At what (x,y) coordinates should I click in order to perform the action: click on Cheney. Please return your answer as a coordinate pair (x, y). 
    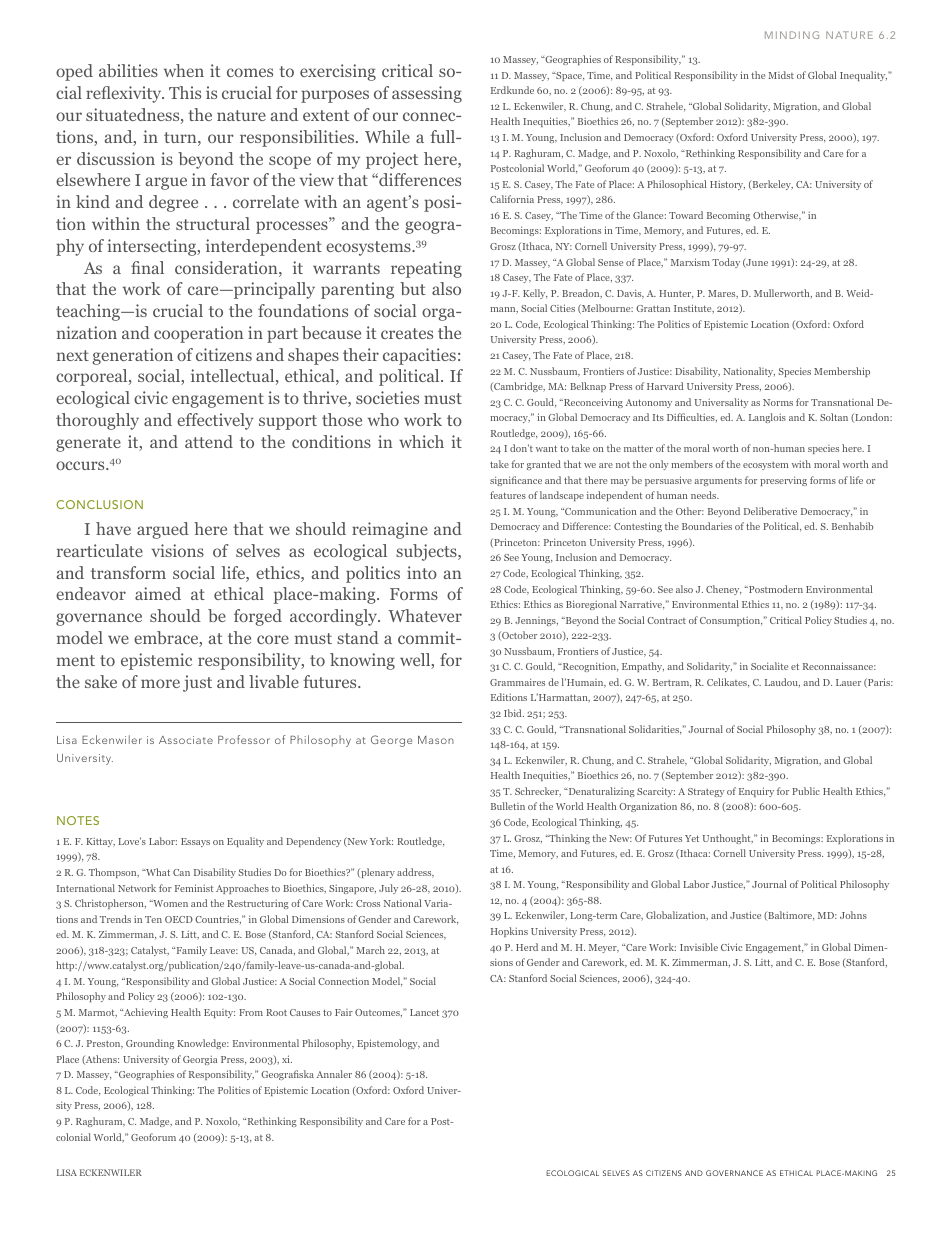
    Looking at the image, I should click on (723, 590).
